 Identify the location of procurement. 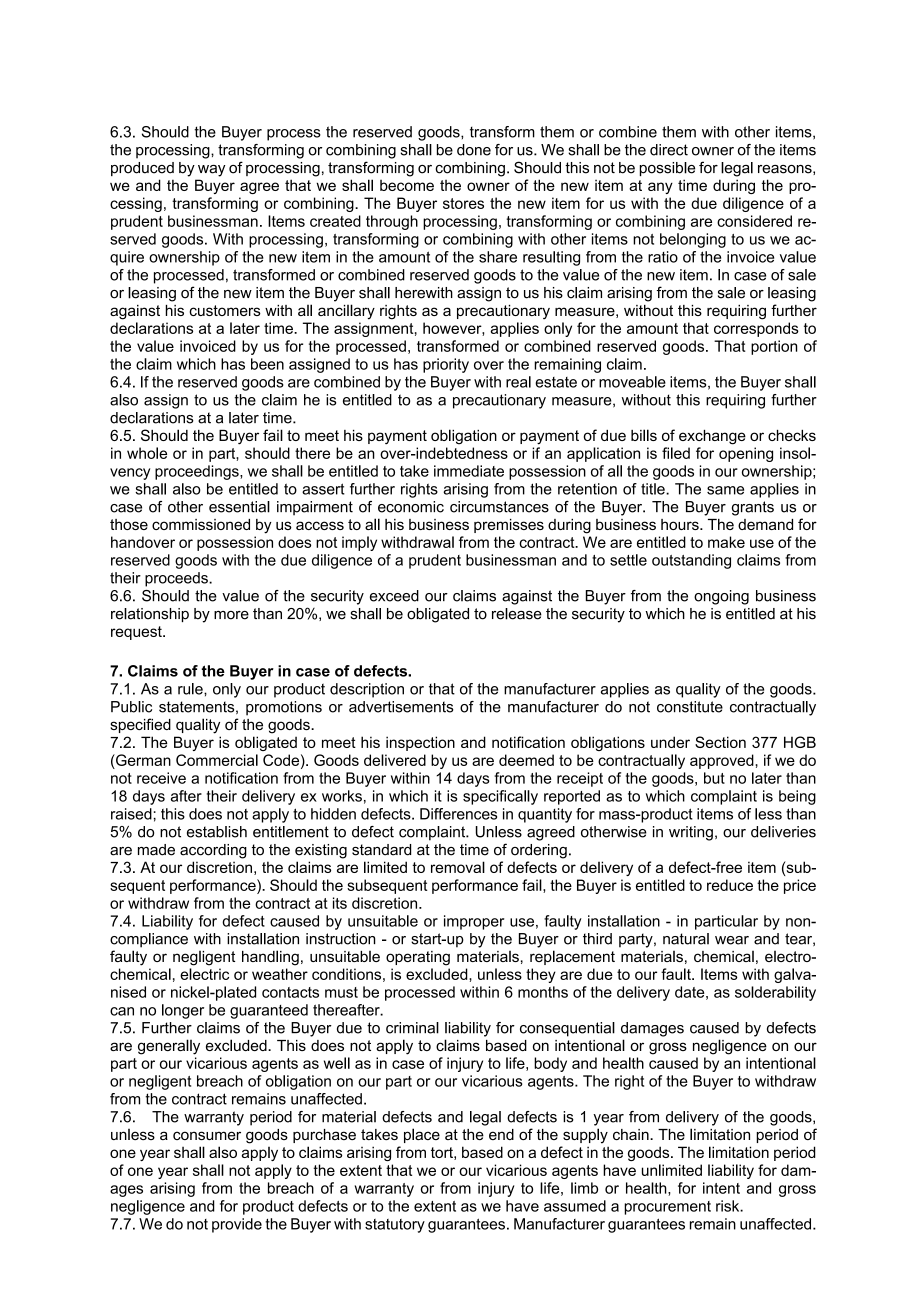
(667, 1208).
